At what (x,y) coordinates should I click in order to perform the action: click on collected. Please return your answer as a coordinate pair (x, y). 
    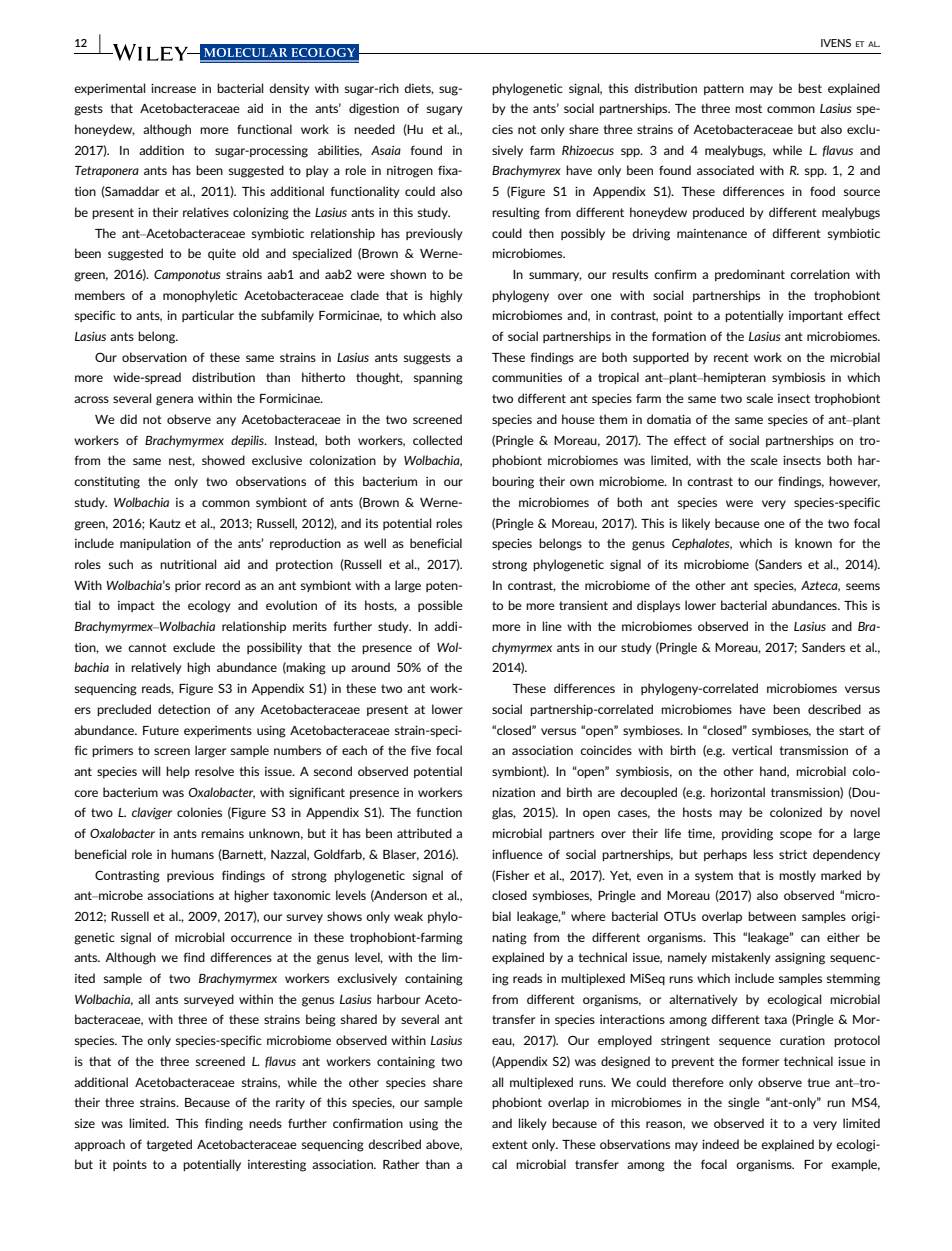
    Looking at the image, I should click on (437, 440).
